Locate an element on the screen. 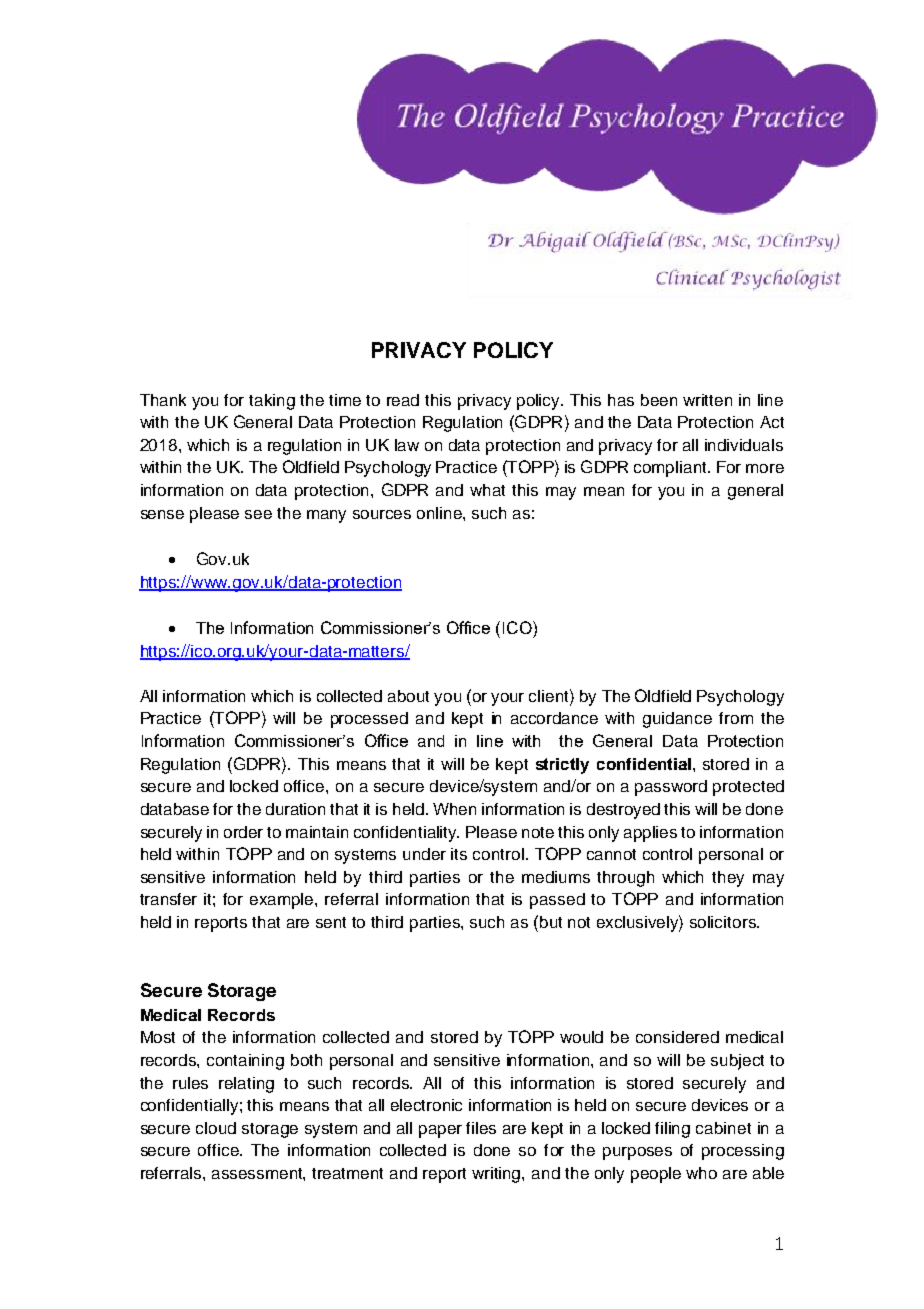  order is located at coordinates (243, 832).
